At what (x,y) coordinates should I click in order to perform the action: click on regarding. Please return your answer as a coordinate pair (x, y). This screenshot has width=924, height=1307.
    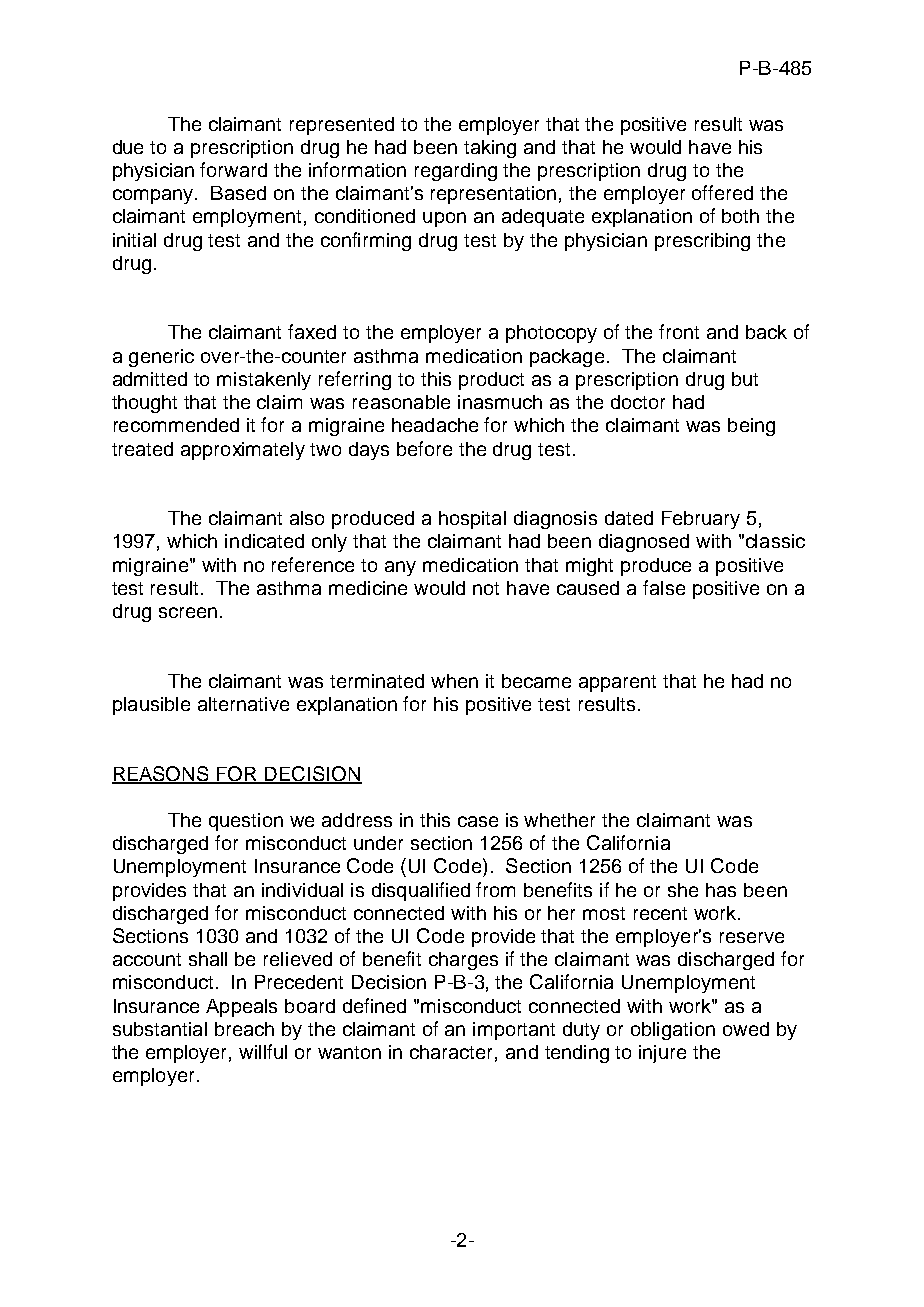
    Looking at the image, I should click on (456, 172).
